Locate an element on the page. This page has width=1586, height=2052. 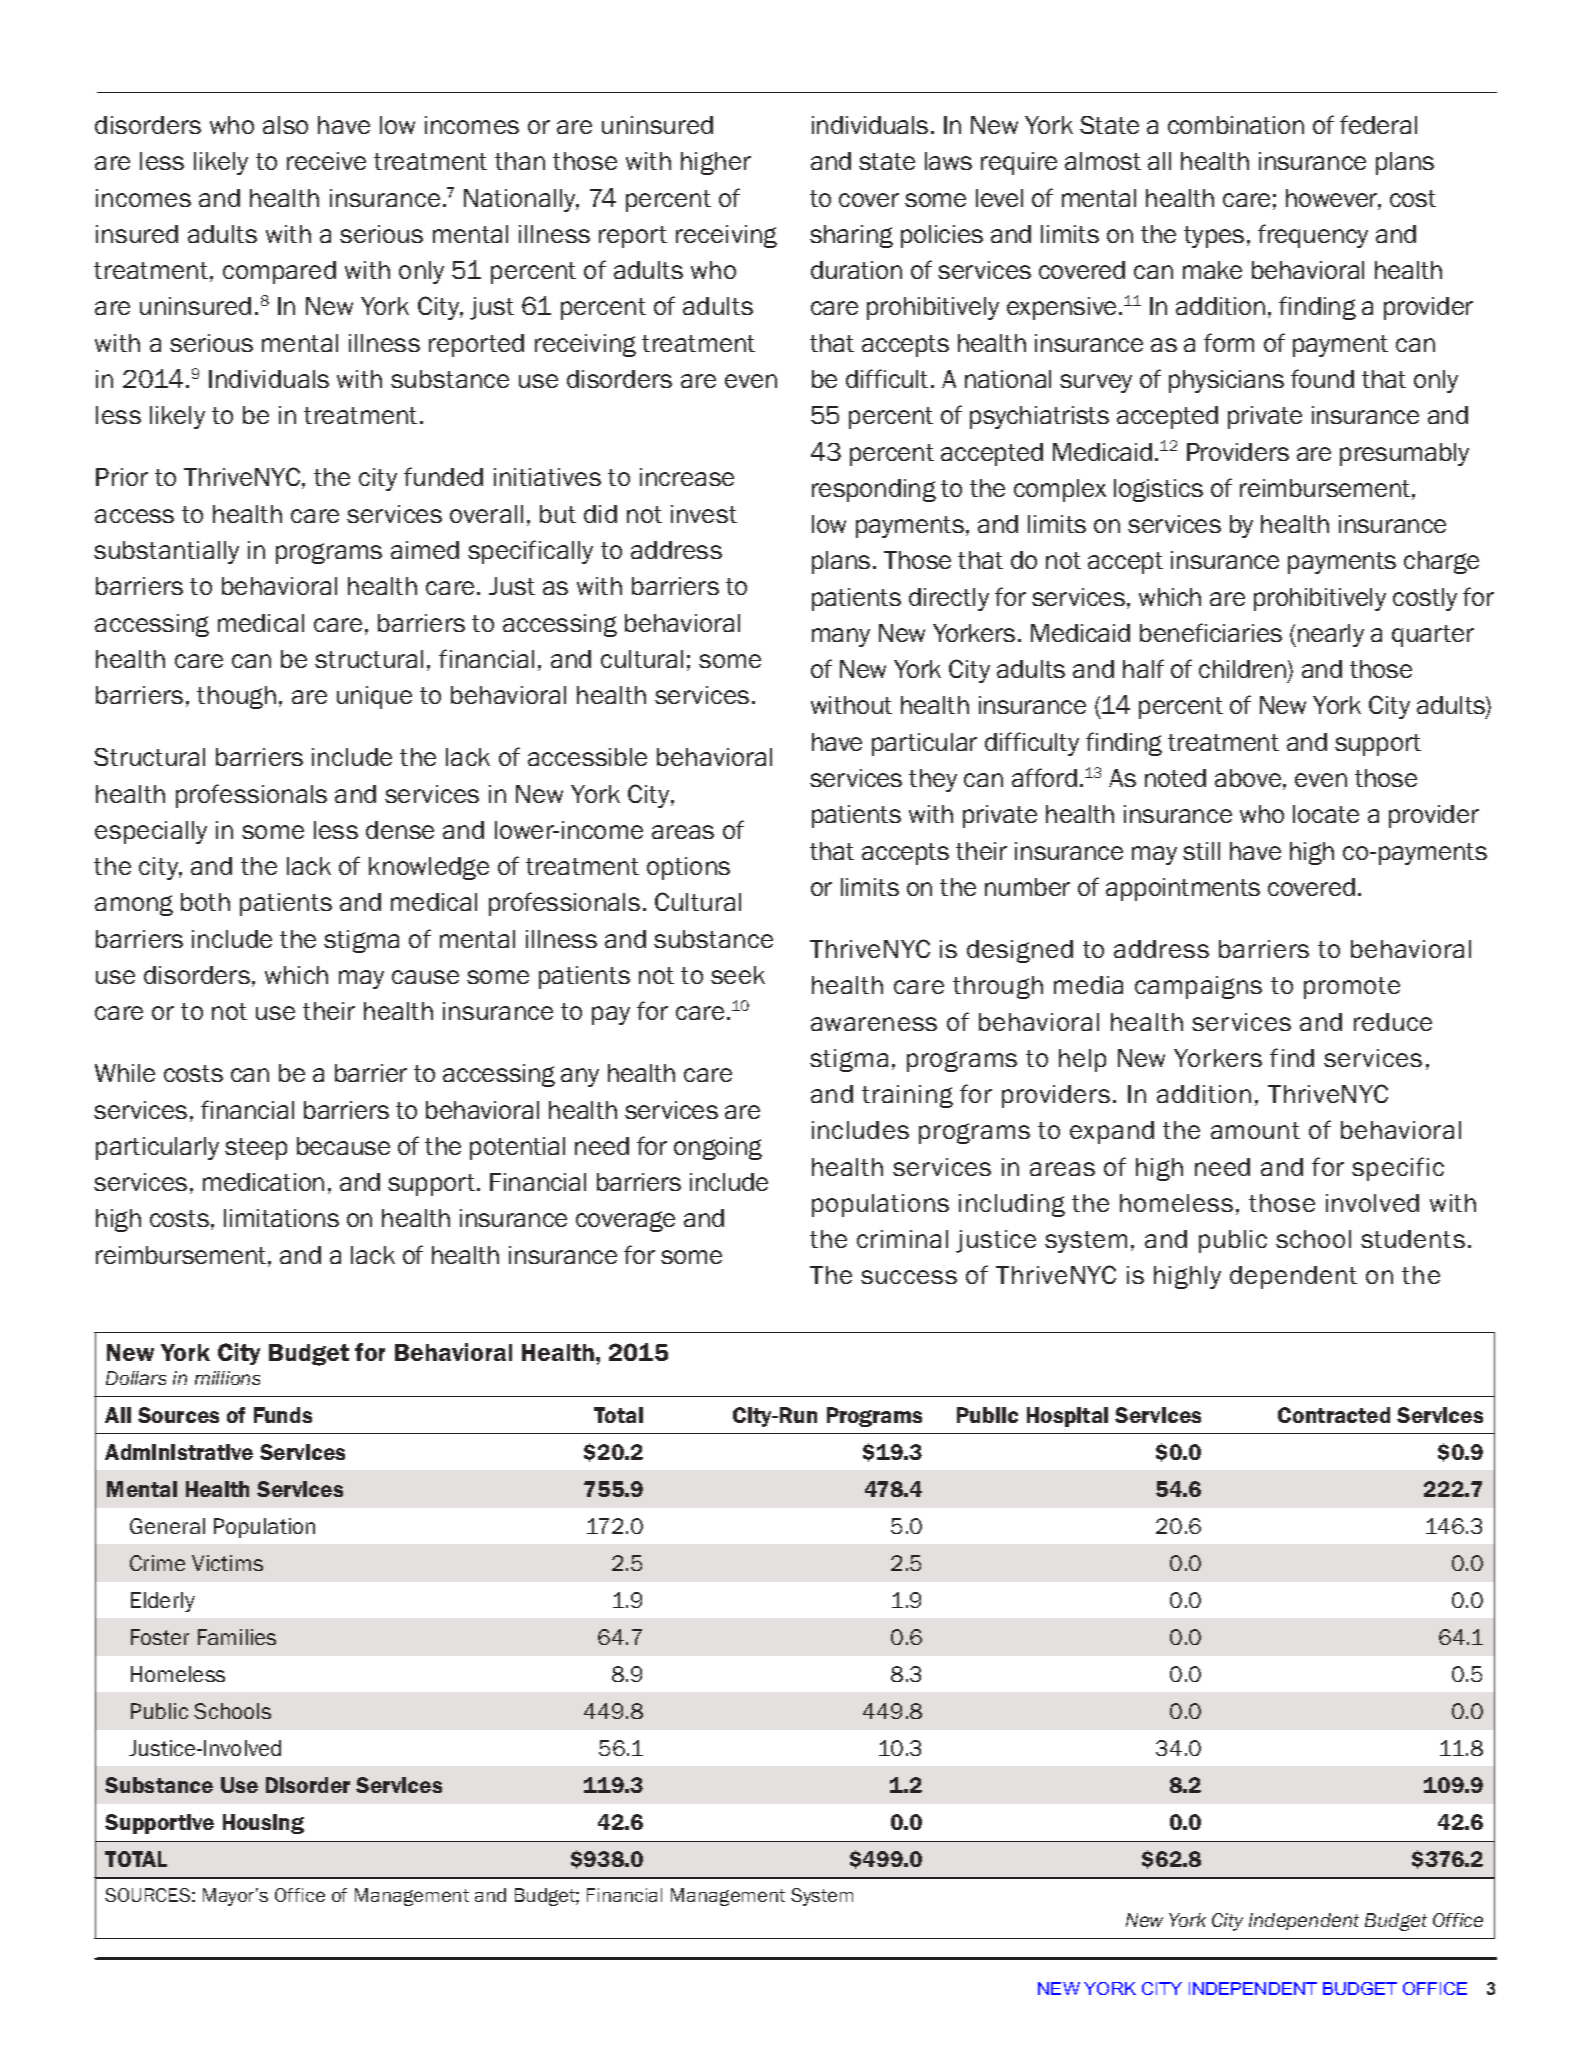
both is located at coordinates (205, 902).
